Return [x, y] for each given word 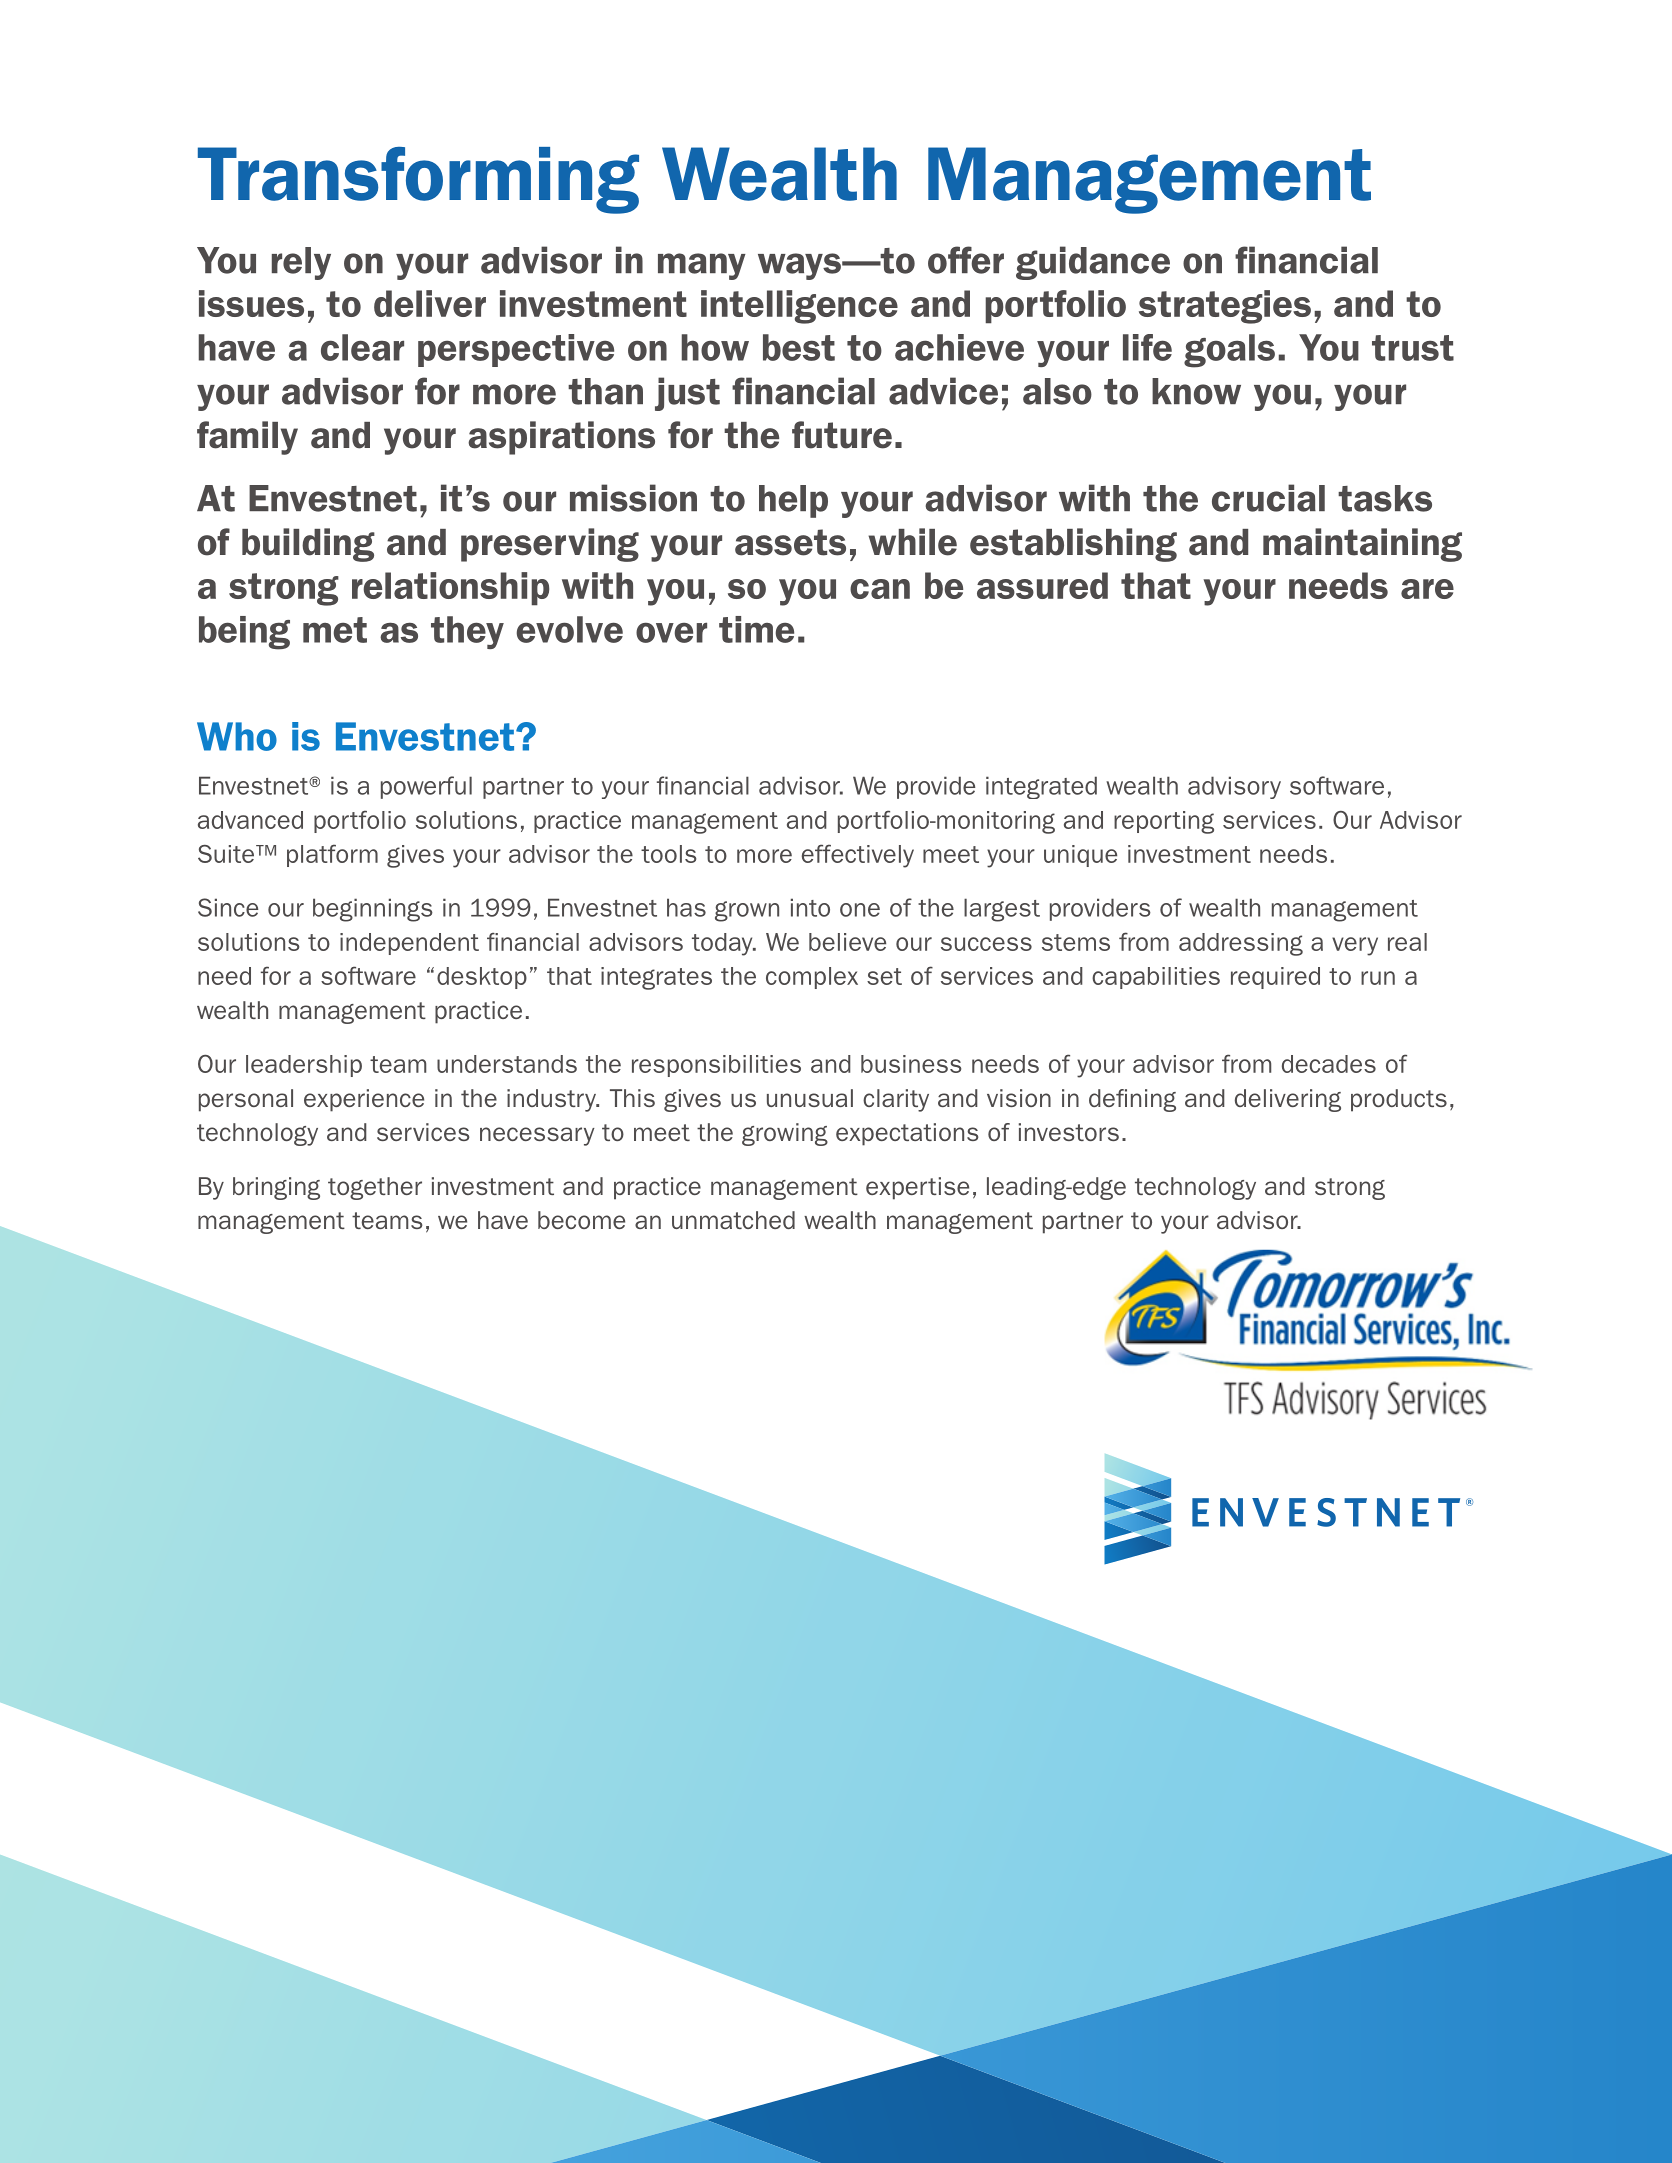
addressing [1241, 944]
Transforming [418, 180]
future [842, 435]
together [375, 1188]
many [702, 266]
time [756, 629]
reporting [1164, 822]
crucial [1268, 498]
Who [237, 736]
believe [847, 942]
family [247, 438]
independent [409, 944]
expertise [917, 1188]
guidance [1093, 263]
